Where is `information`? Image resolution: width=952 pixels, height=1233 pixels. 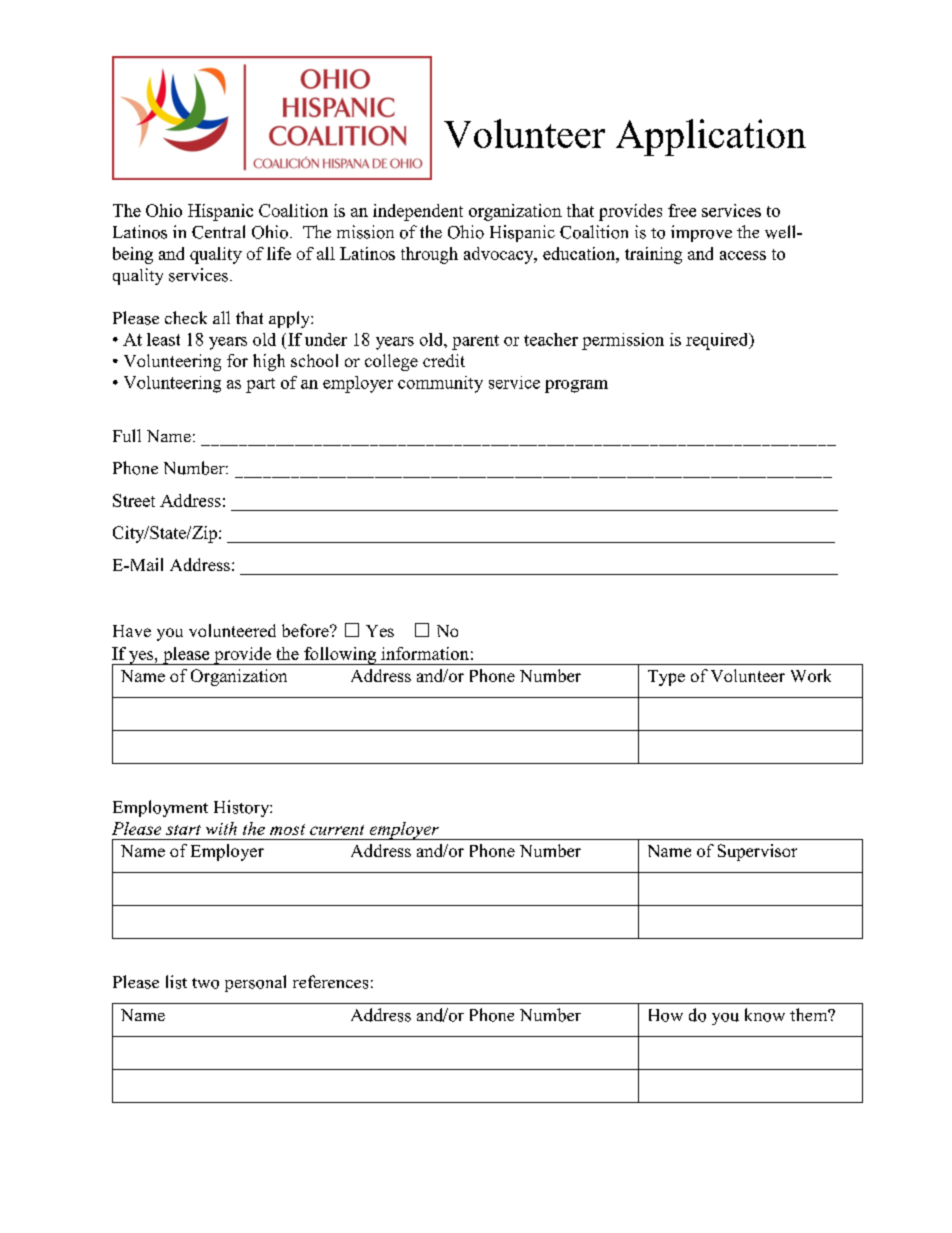
information is located at coordinates (425, 653).
